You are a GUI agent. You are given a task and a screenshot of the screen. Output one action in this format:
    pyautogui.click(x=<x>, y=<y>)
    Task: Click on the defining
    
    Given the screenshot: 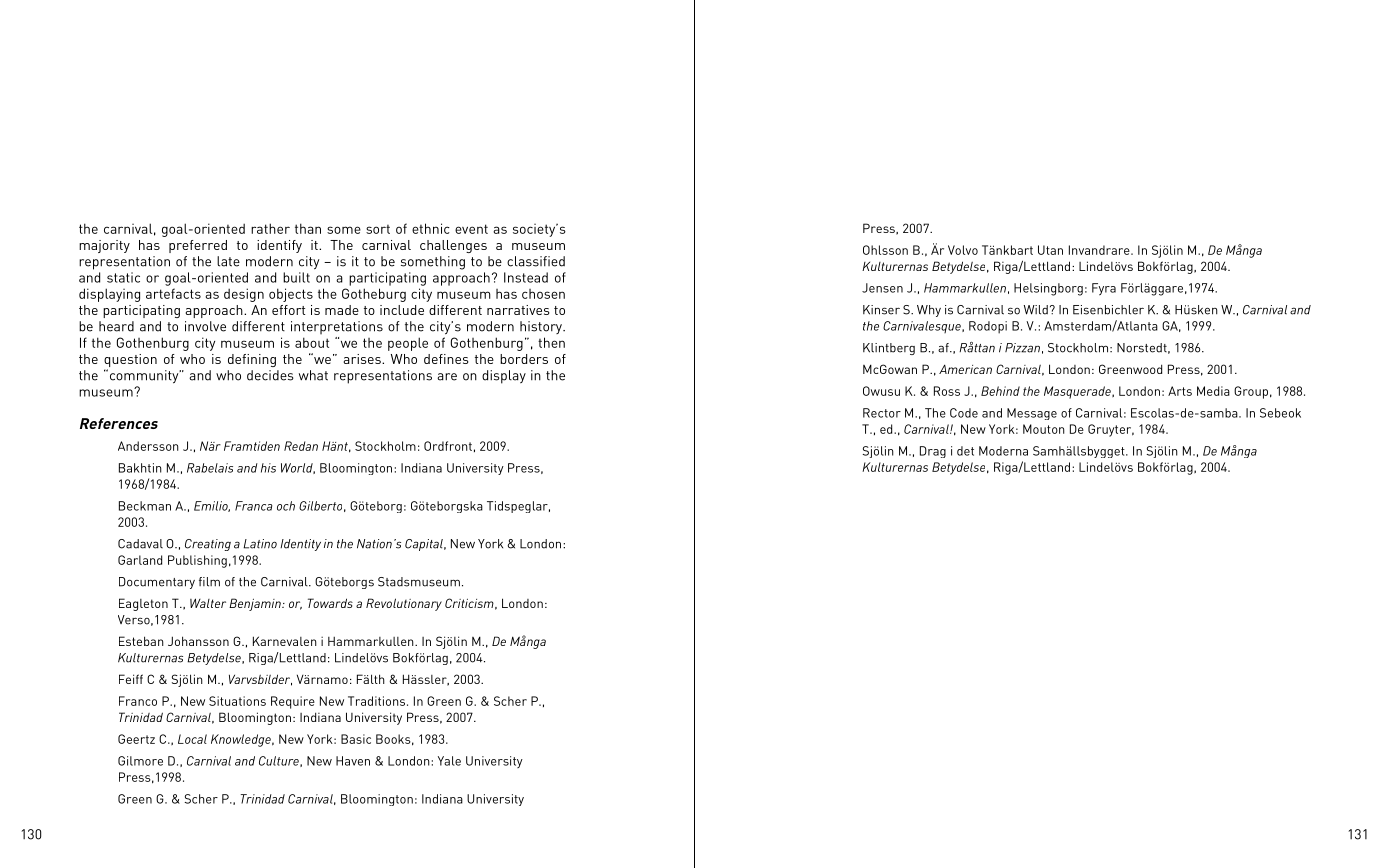 What is the action you would take?
    pyautogui.click(x=252, y=360)
